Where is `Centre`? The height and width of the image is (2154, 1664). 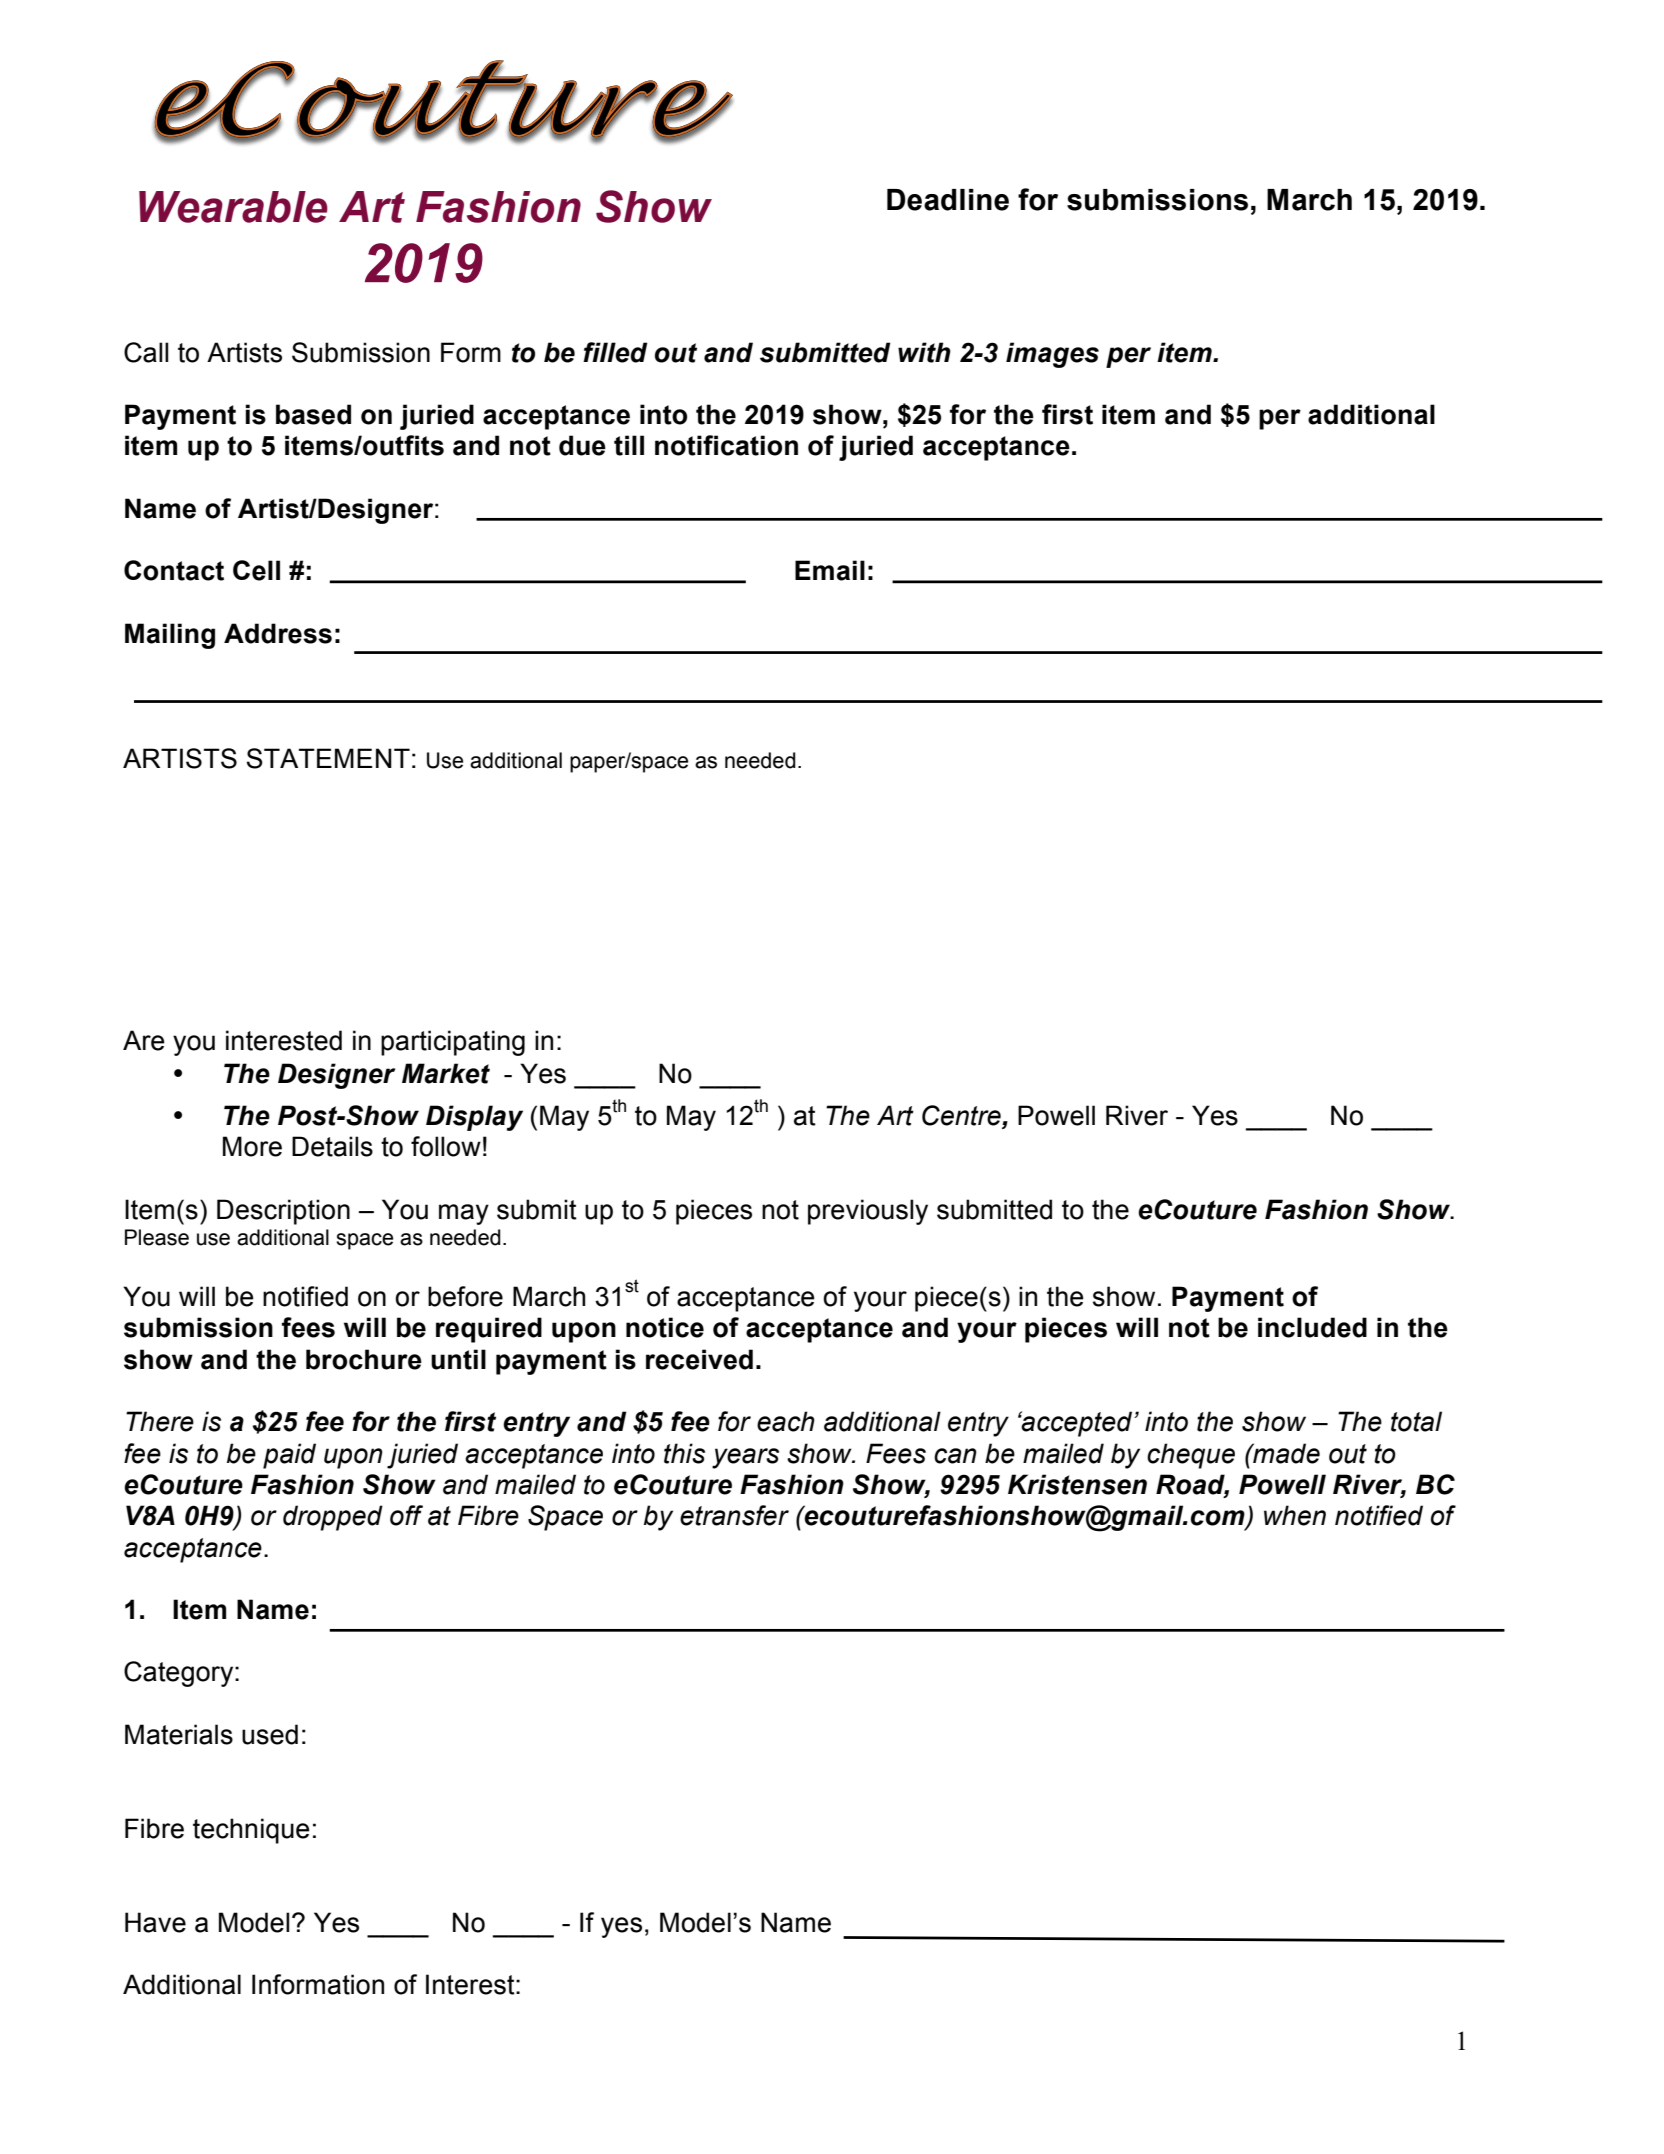 Centre is located at coordinates (962, 1116).
